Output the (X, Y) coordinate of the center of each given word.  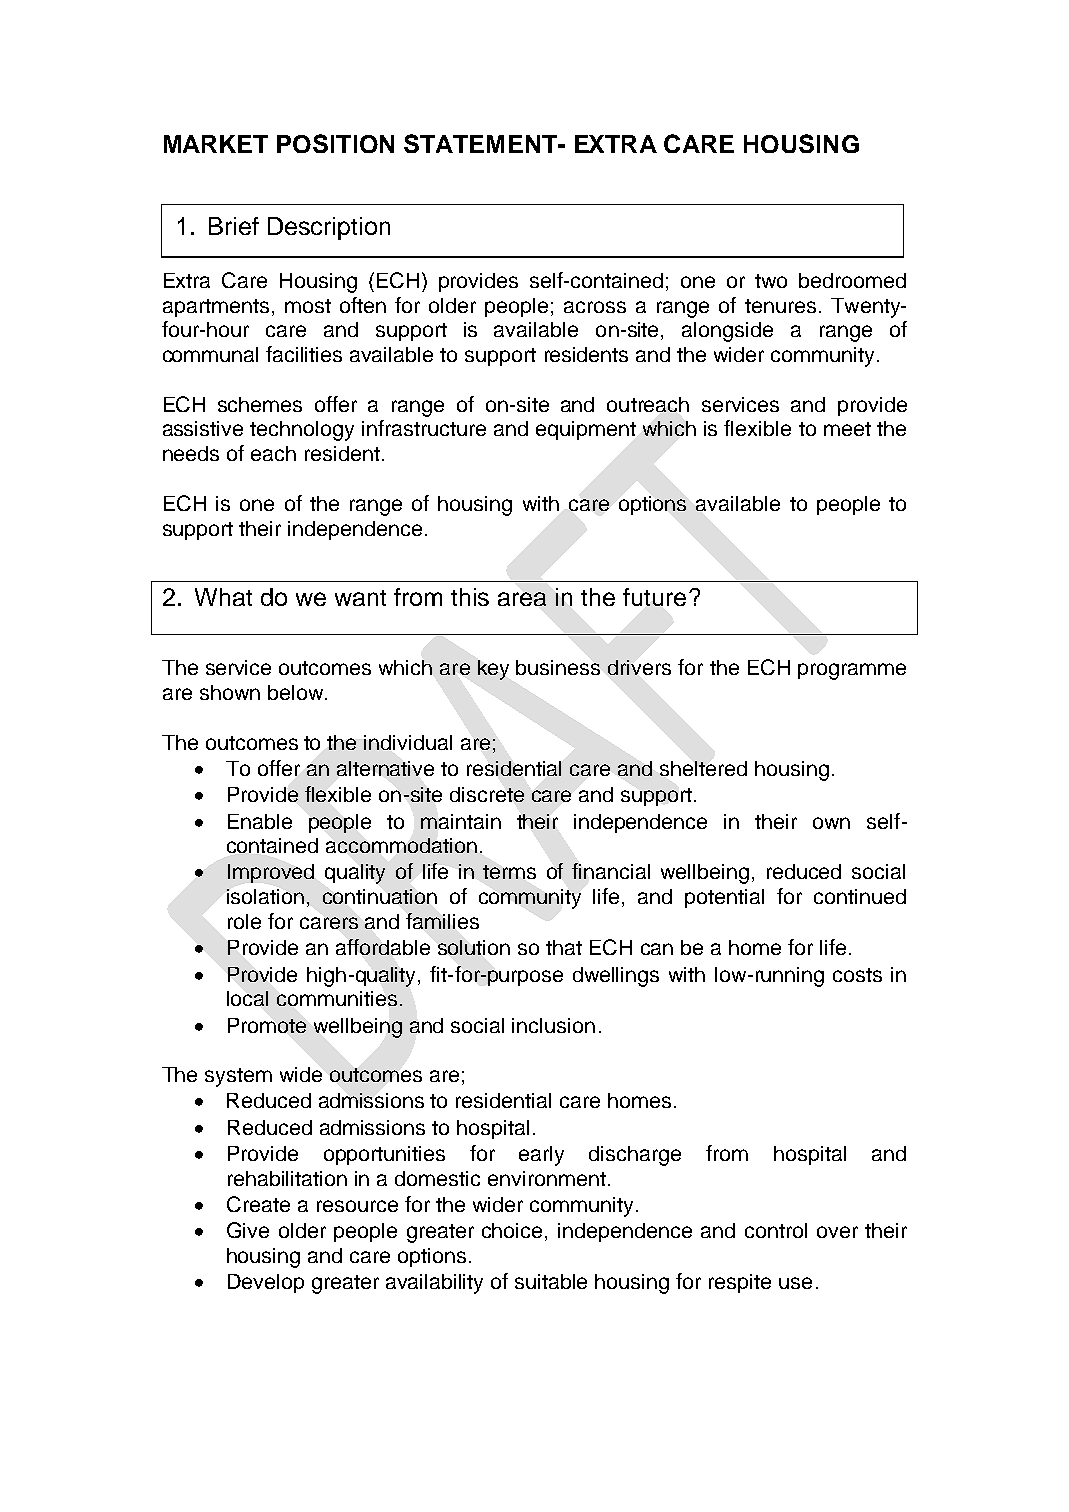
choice (512, 1230)
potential (724, 898)
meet (847, 429)
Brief (234, 226)
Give (248, 1230)
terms (509, 872)
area (522, 599)
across (595, 307)
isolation (265, 896)
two (771, 281)
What (223, 597)
